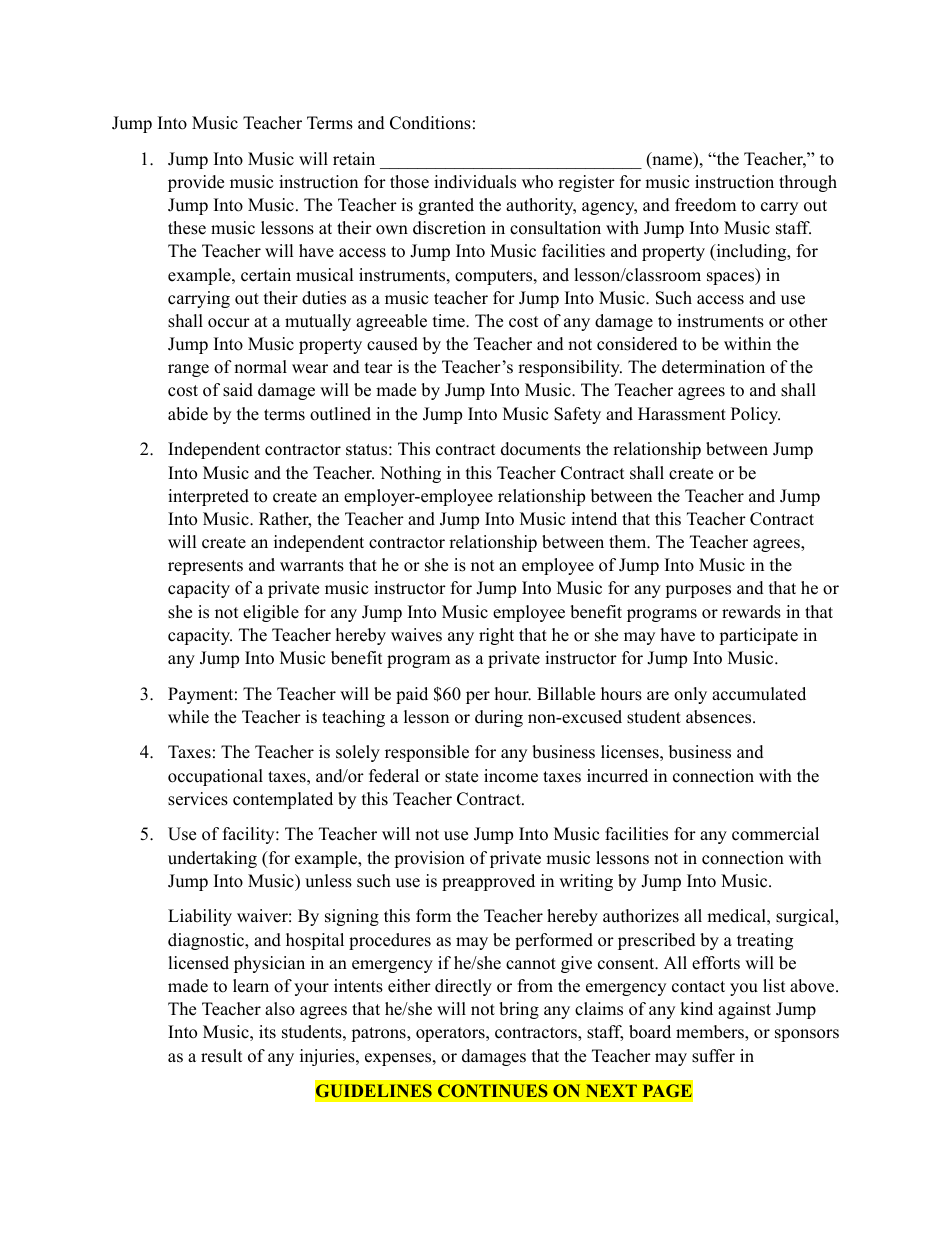 This screenshot has width=952, height=1233. Describe the element at coordinates (493, 1090) in the screenshot. I see `CONTINUES` at that location.
